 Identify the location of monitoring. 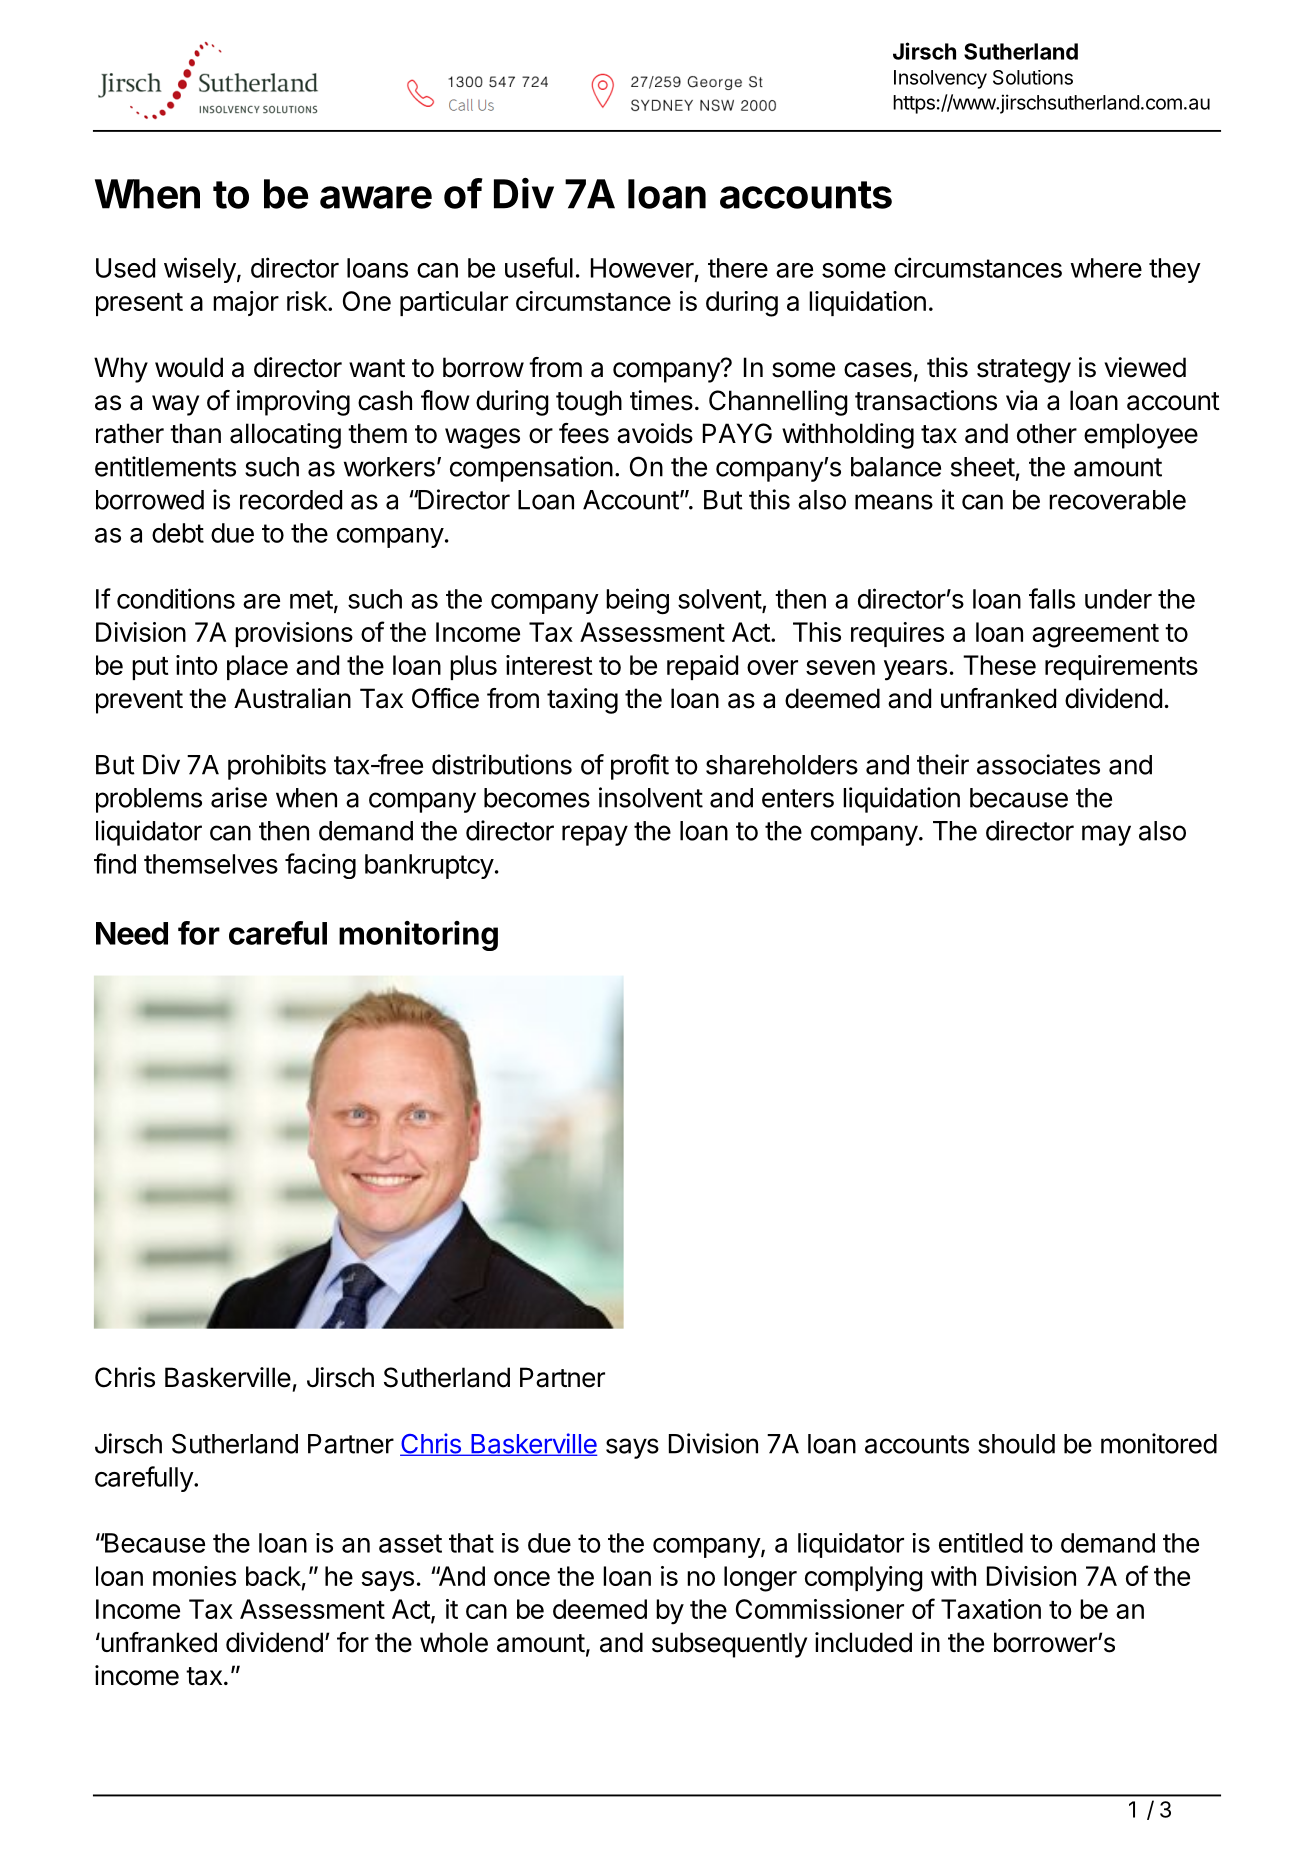
(418, 936).
